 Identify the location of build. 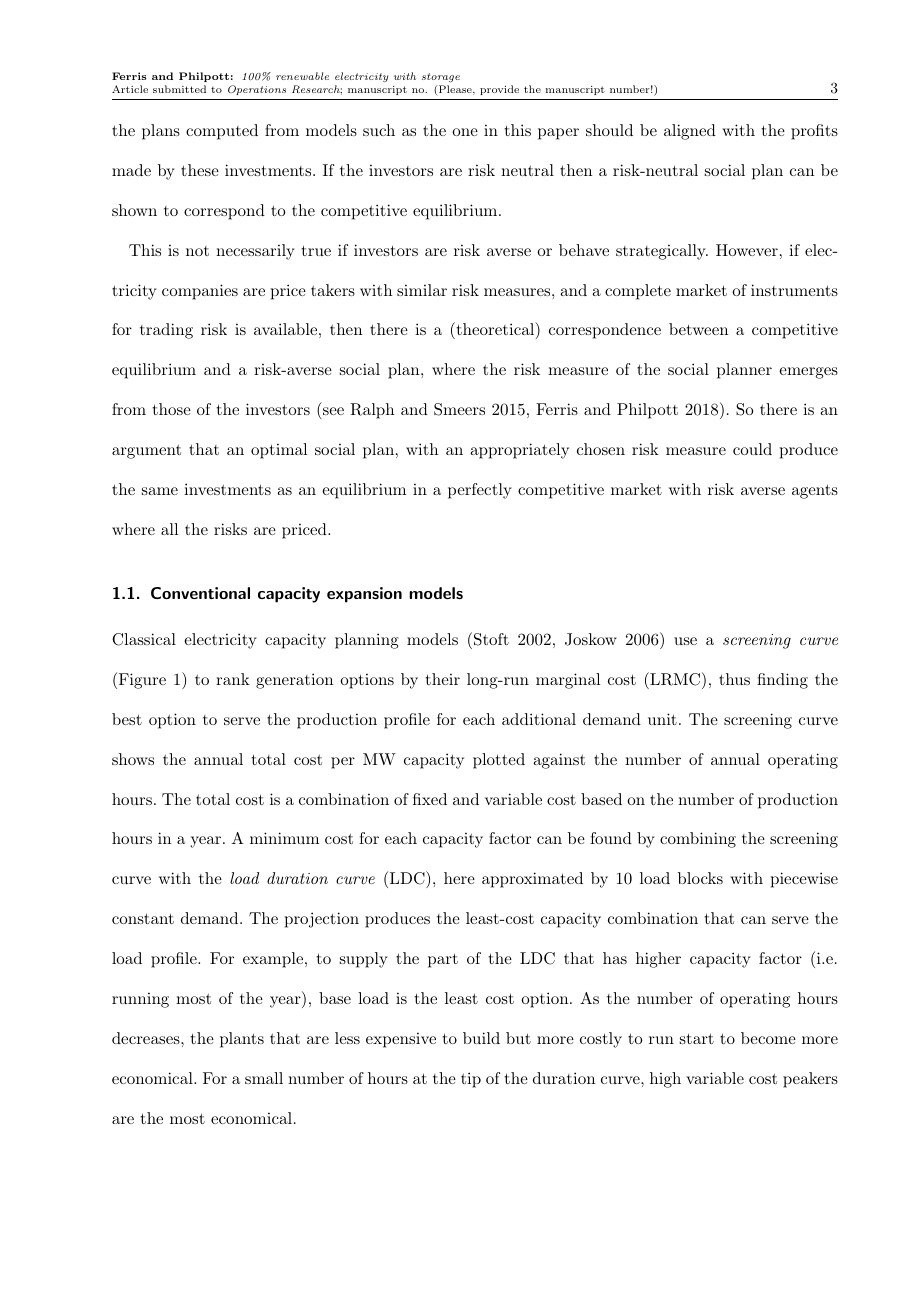
(481, 1038).
